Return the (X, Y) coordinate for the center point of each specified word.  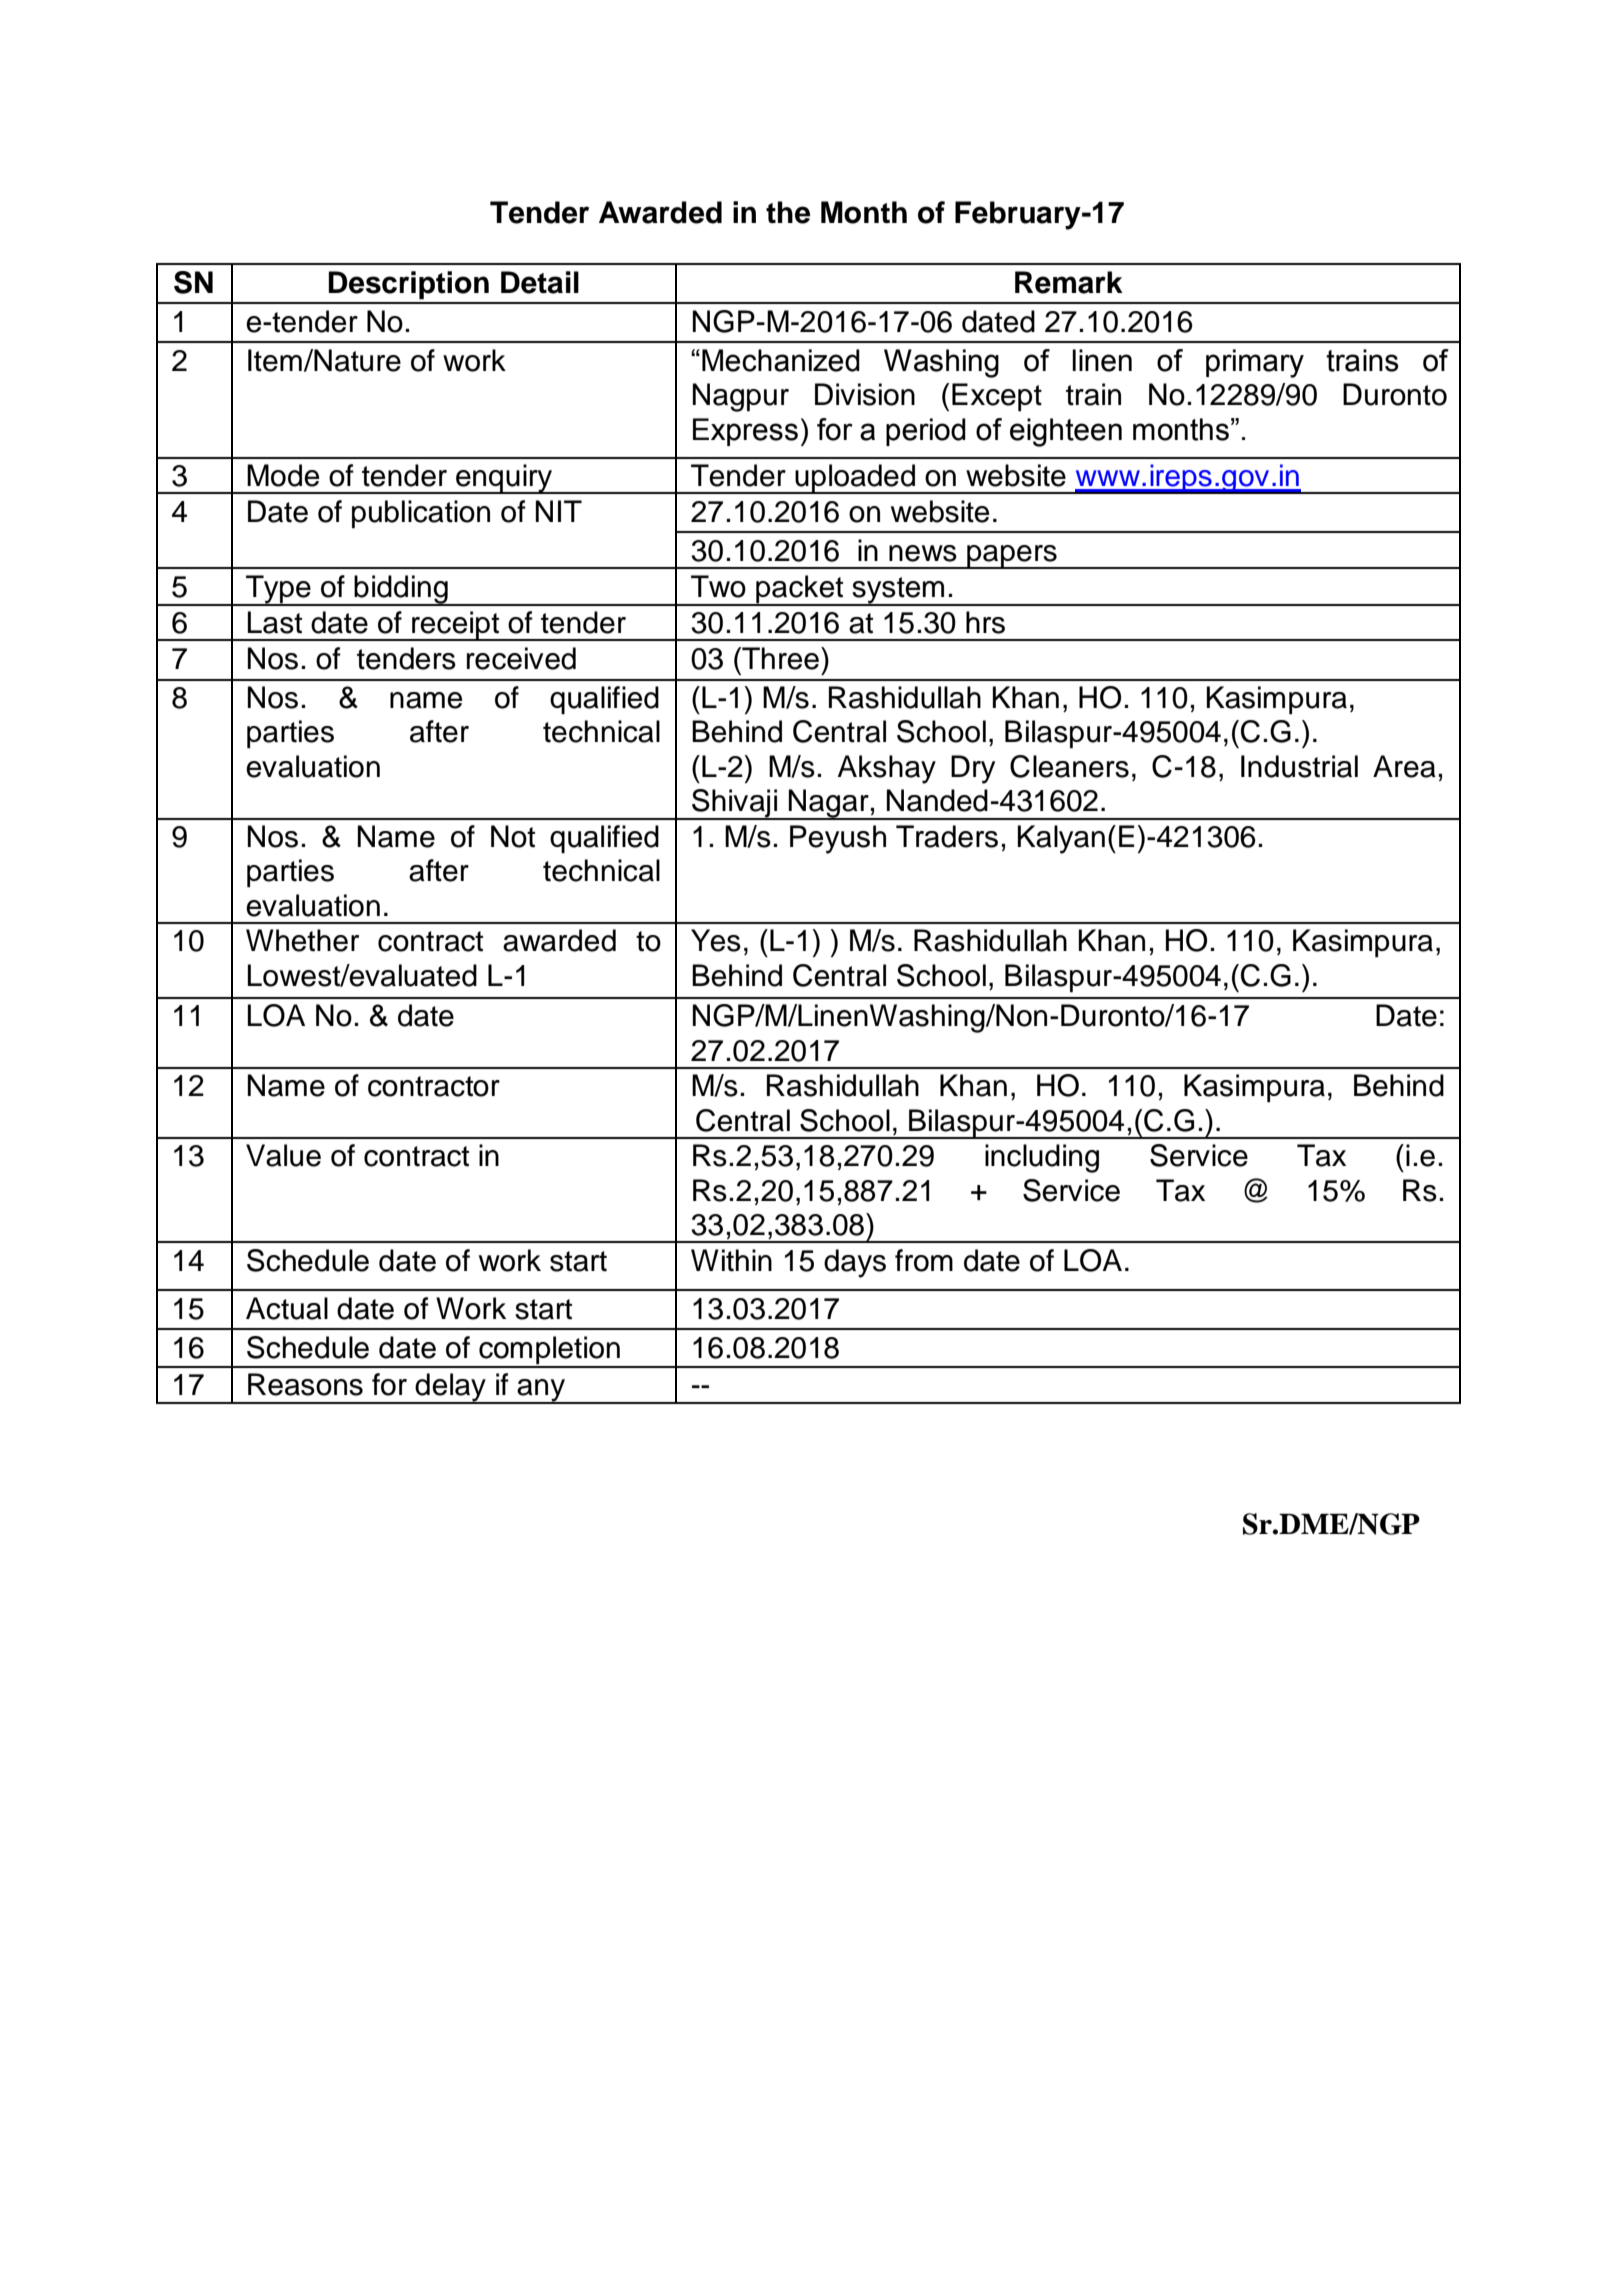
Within (731, 1260)
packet (800, 590)
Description (409, 285)
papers (1012, 557)
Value (283, 1155)
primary (1255, 363)
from (924, 1260)
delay (450, 1388)
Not (513, 836)
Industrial (1299, 766)
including (1042, 1158)
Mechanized (781, 360)
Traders (947, 836)
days (855, 1263)
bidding (401, 590)
